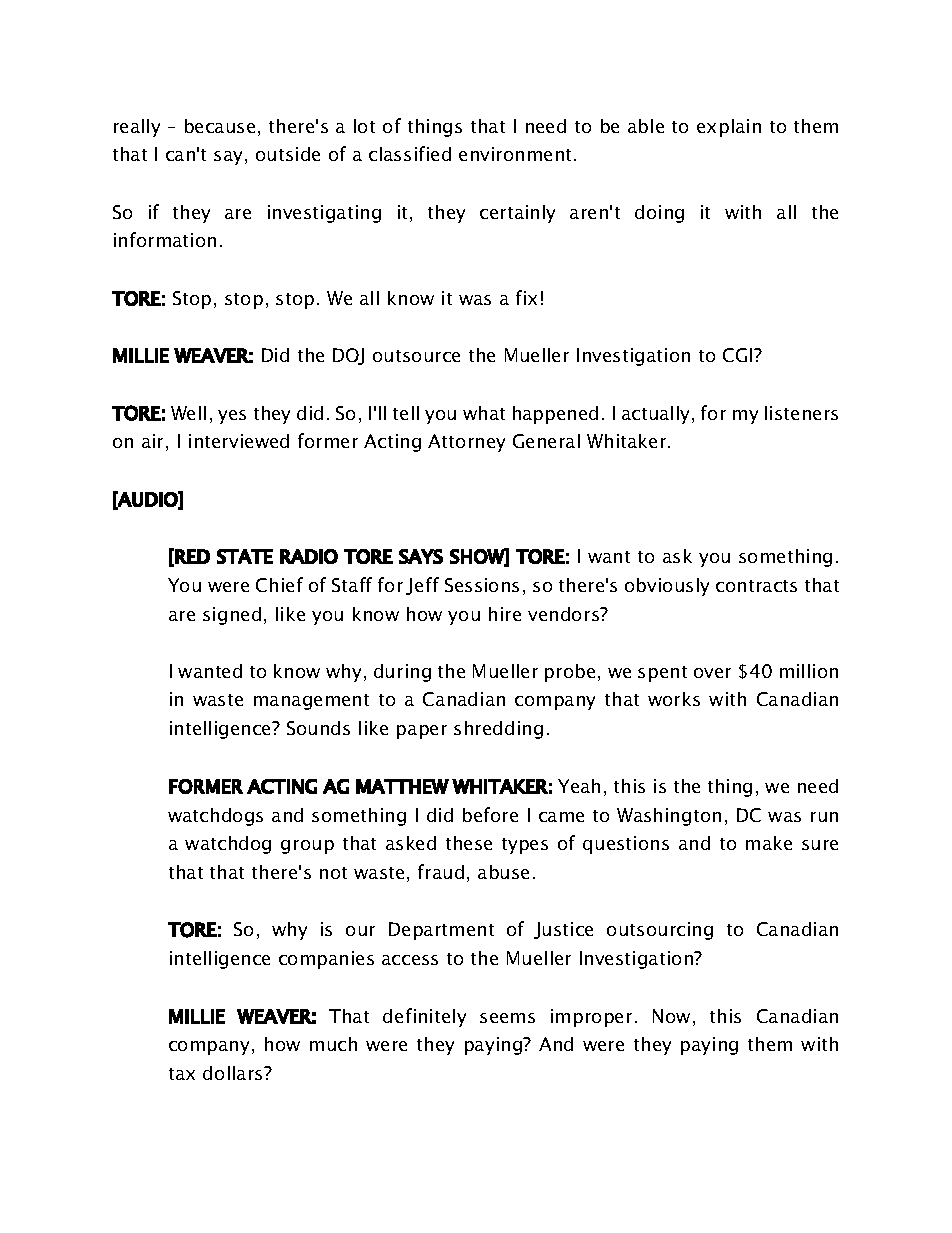 Image resolution: width=952 pixels, height=1233 pixels. What do you see at coordinates (801, 413) in the screenshot?
I see `listeners` at bounding box center [801, 413].
